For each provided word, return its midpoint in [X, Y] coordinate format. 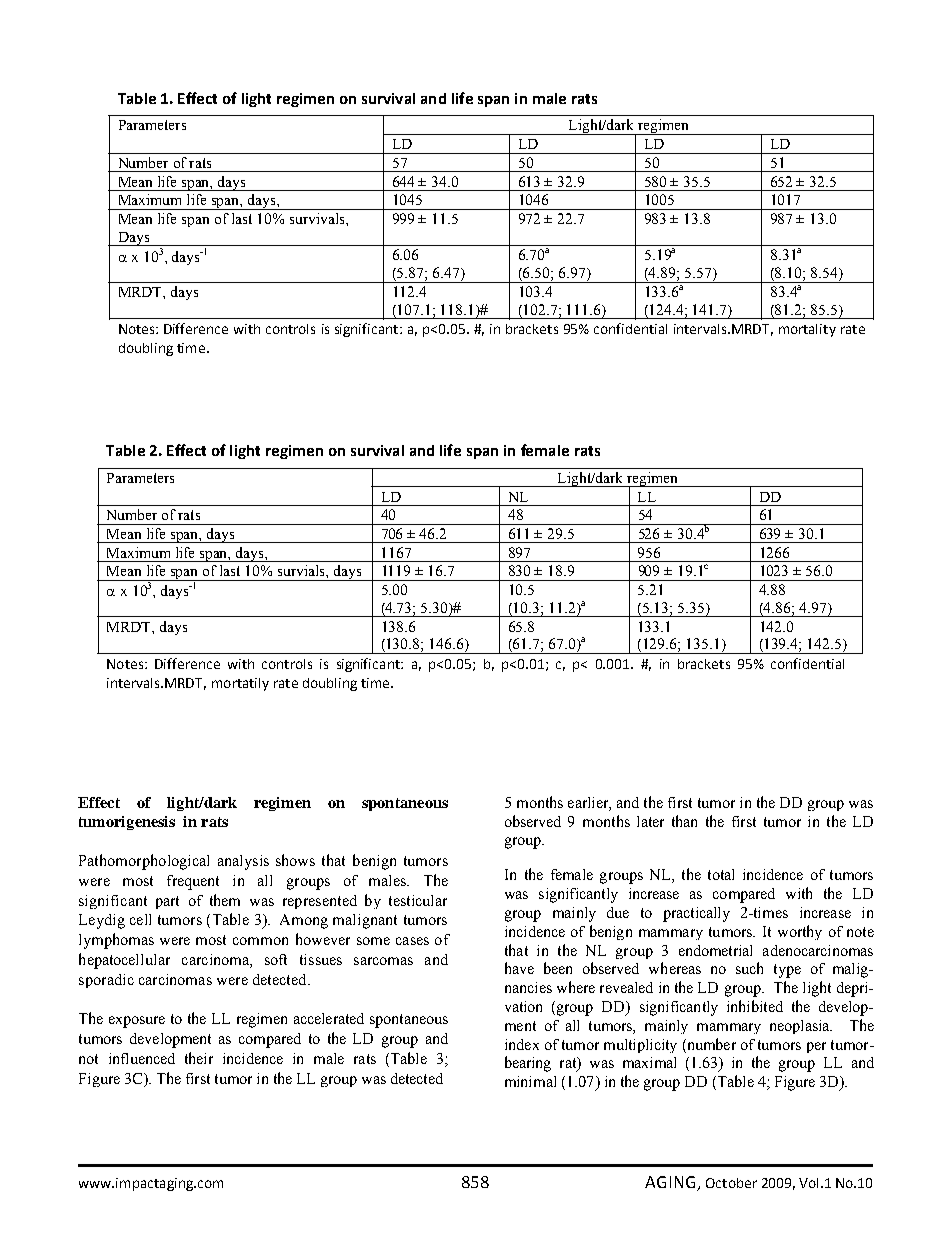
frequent [193, 882]
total [721, 874]
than [684, 821]
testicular [418, 900]
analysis [243, 862]
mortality [807, 330]
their [199, 1058]
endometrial [715, 950]
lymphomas [116, 941]
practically [696, 914]
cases [412, 941]
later [650, 821]
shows [295, 860]
